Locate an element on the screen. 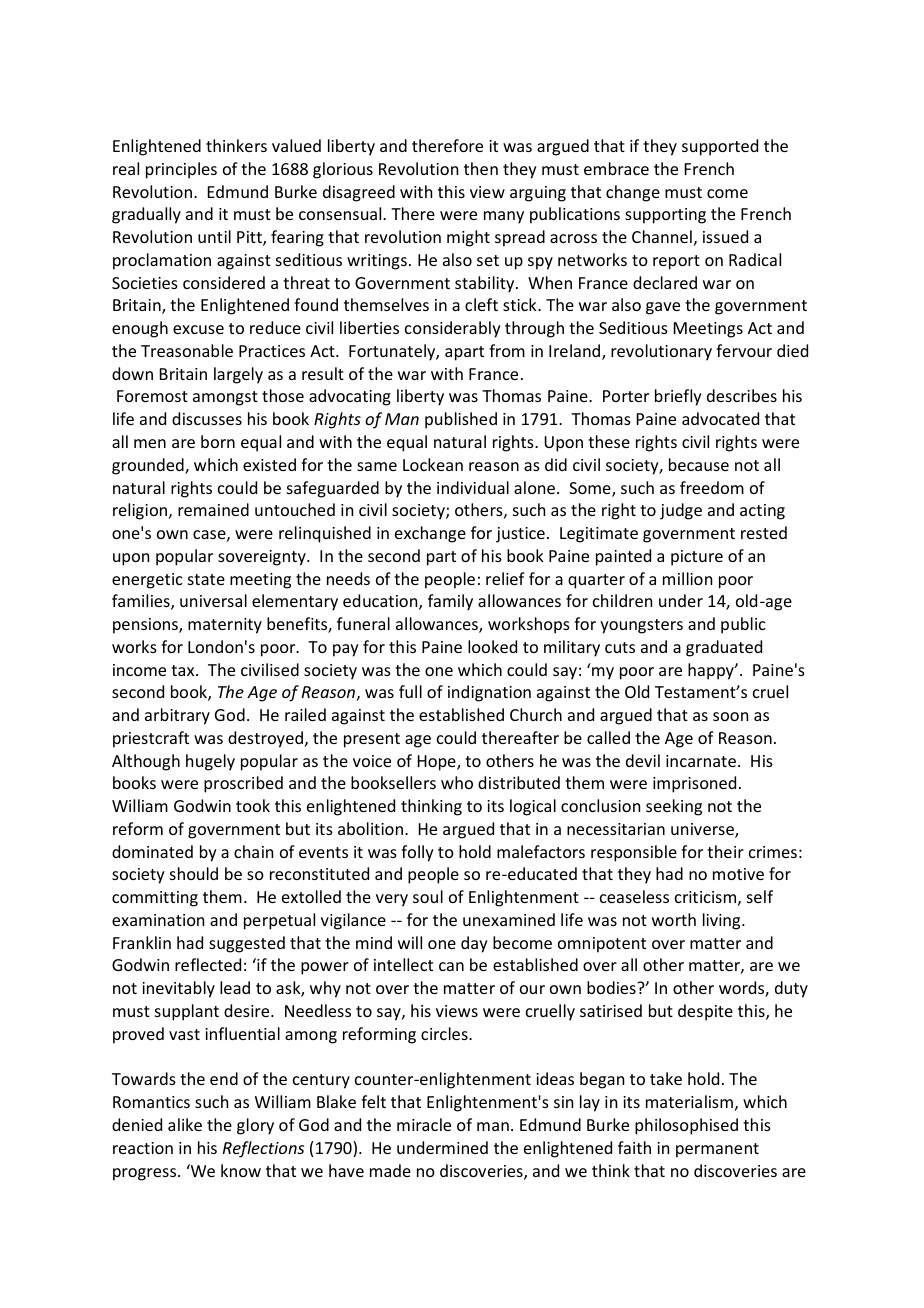  principles is located at coordinates (181, 170).
